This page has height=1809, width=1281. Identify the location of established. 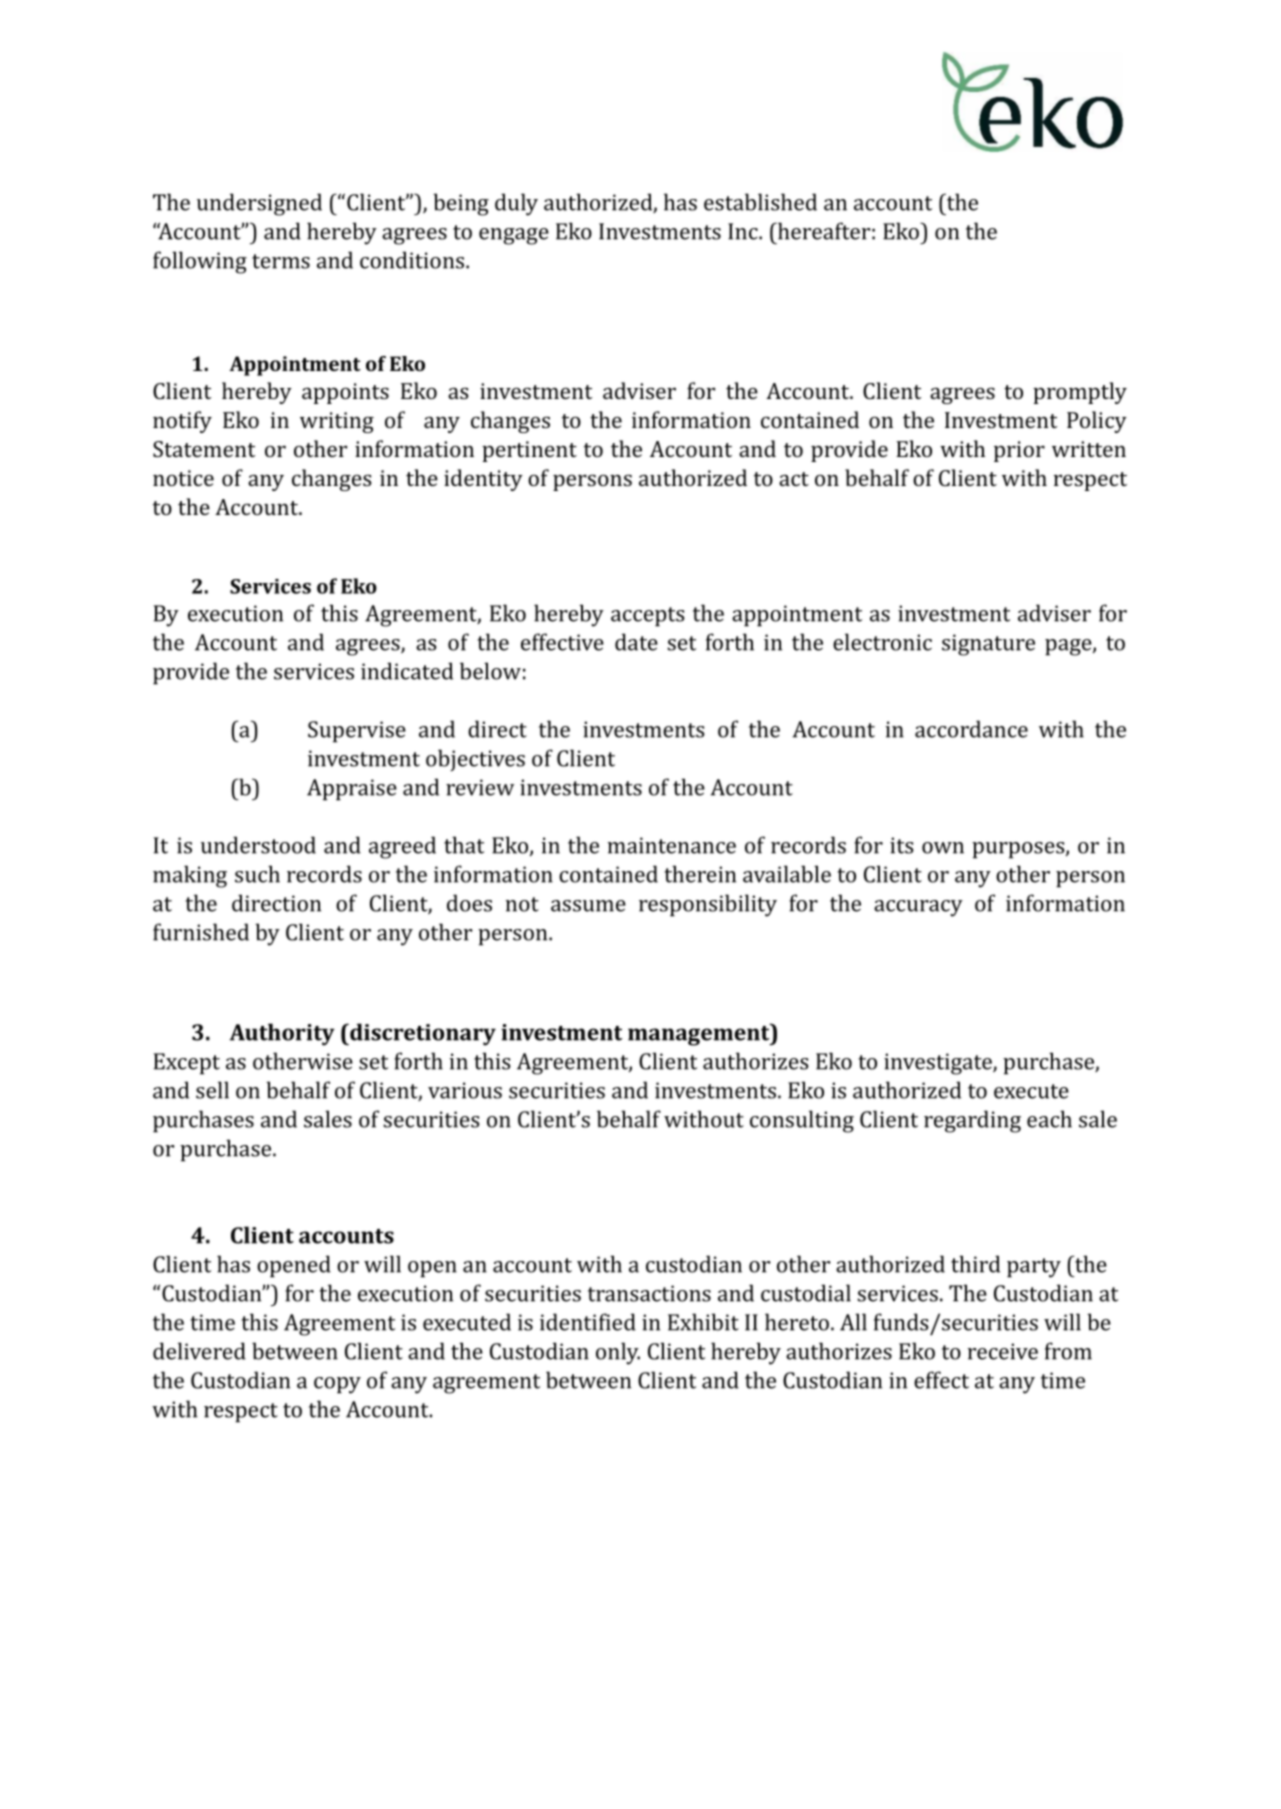
(760, 202).
